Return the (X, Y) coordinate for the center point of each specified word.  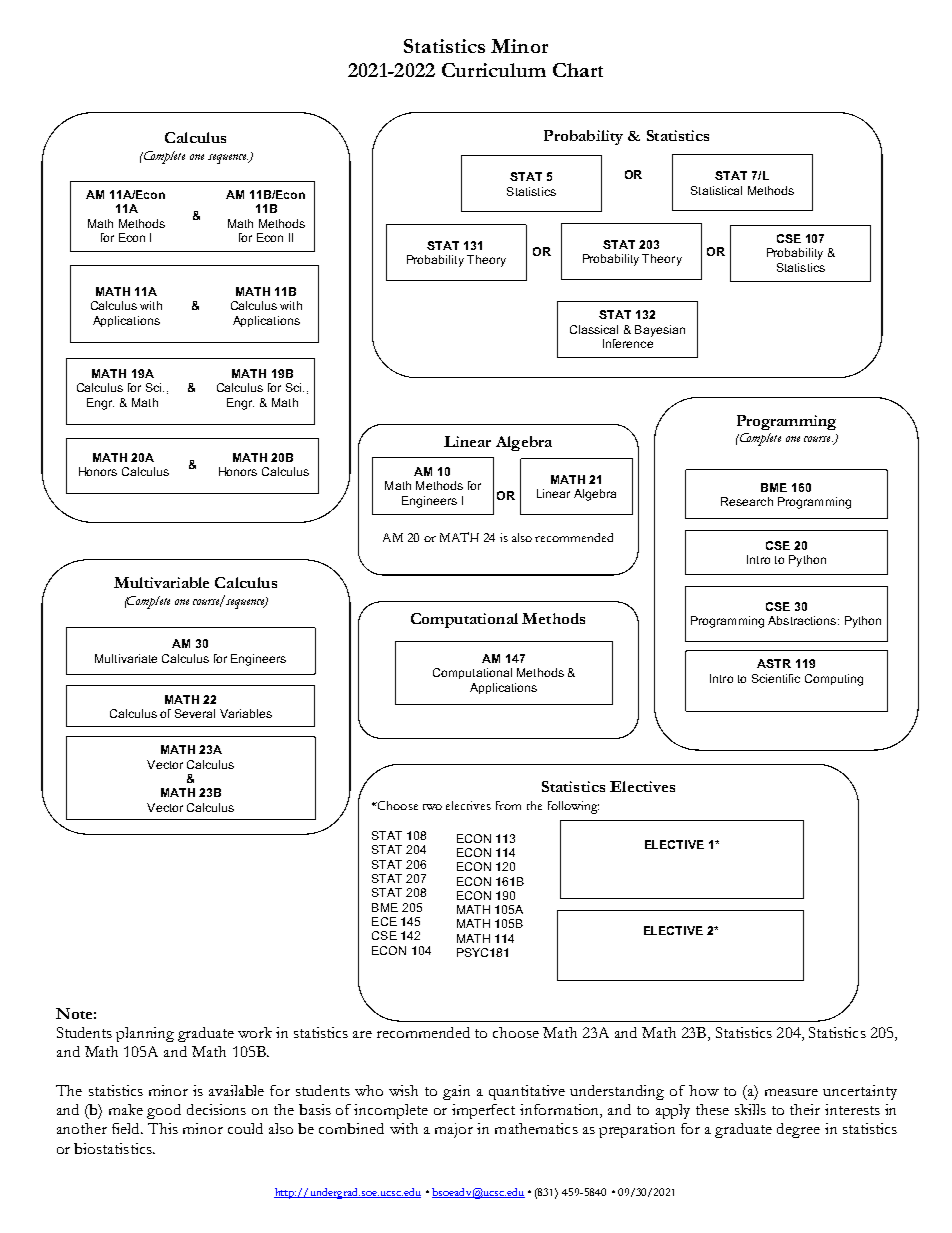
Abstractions (803, 620)
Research (747, 501)
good (164, 1111)
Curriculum (494, 70)
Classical (594, 329)
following (573, 807)
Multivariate (126, 658)
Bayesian (660, 331)
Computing (834, 680)
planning (145, 1034)
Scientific (776, 678)
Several (195, 713)
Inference (628, 343)
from (508, 805)
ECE (384, 921)
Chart (578, 70)
